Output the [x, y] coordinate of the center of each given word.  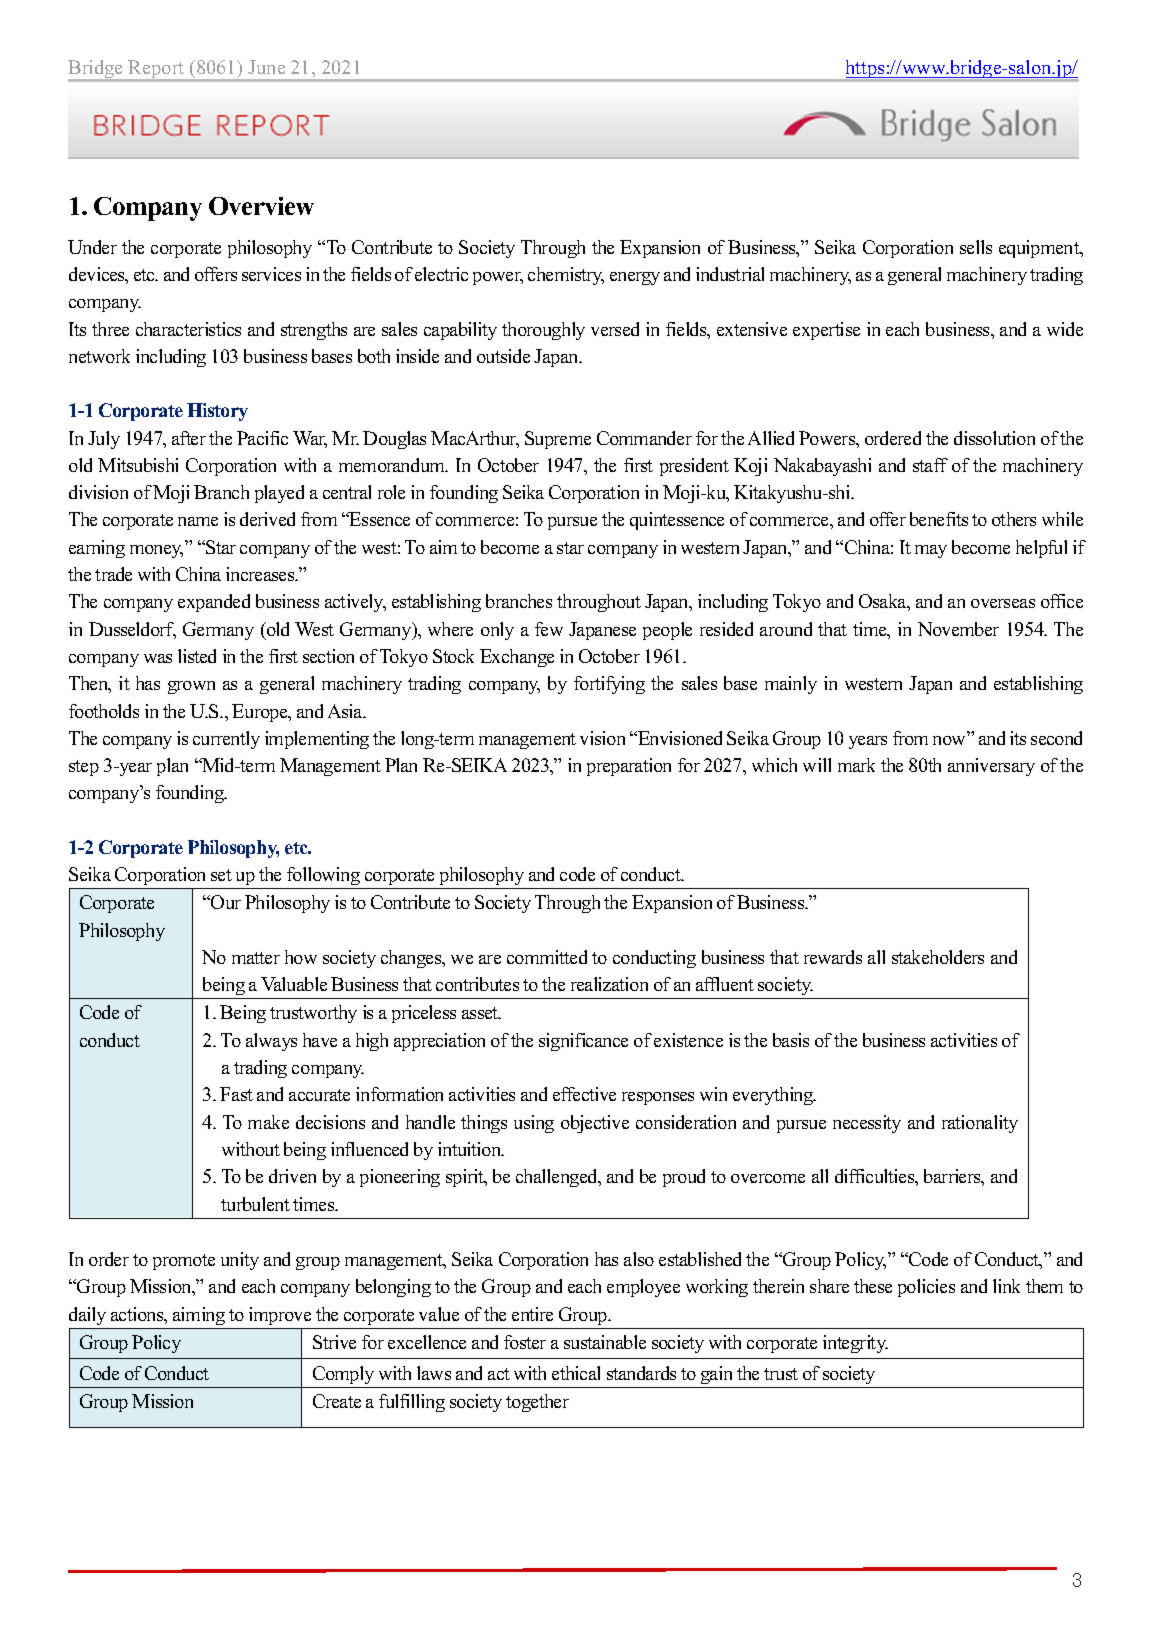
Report [157, 71]
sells [976, 247]
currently [226, 740]
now [951, 739]
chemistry [566, 276]
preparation [629, 767]
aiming [199, 1316]
